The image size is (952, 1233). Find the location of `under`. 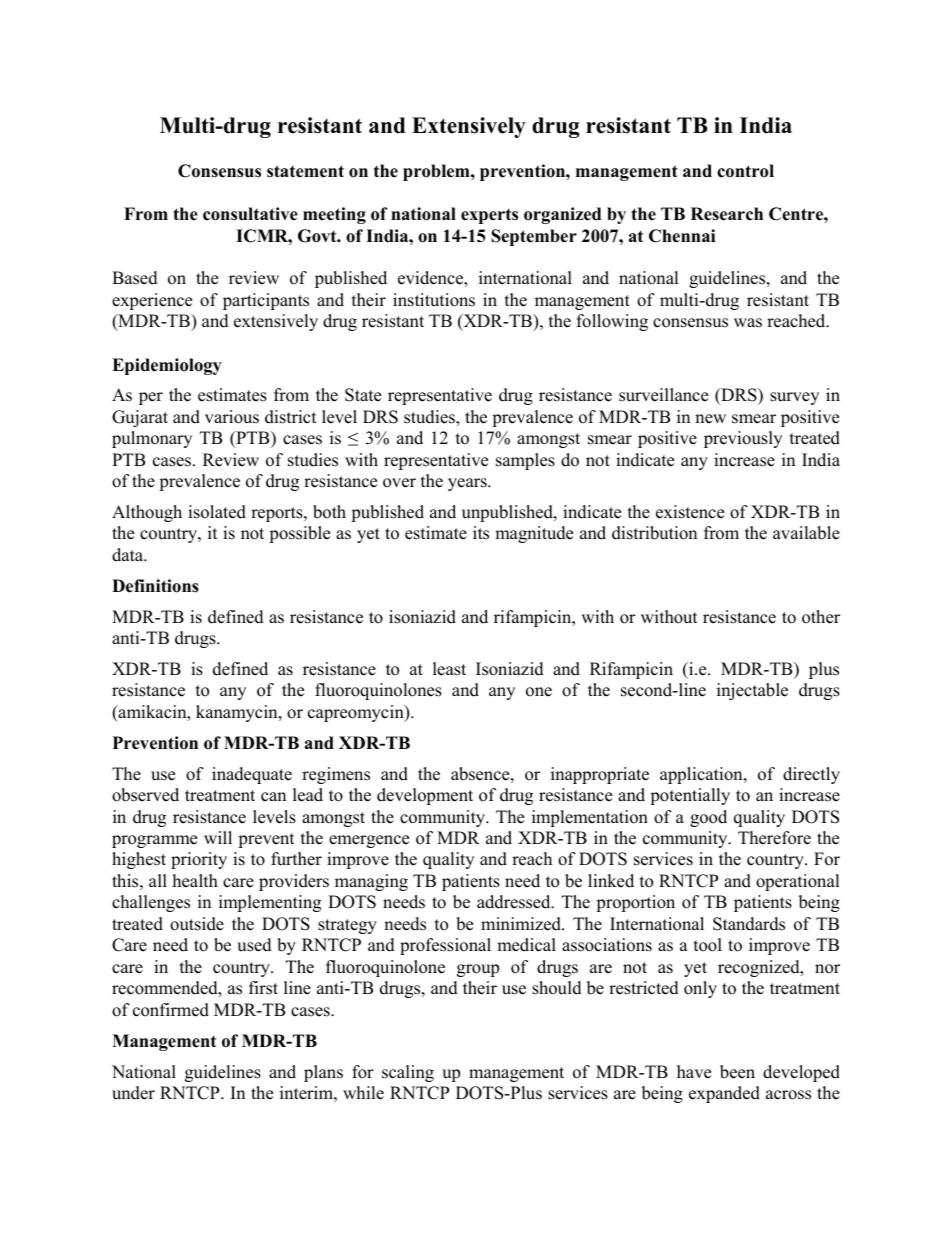

under is located at coordinates (133, 1093).
